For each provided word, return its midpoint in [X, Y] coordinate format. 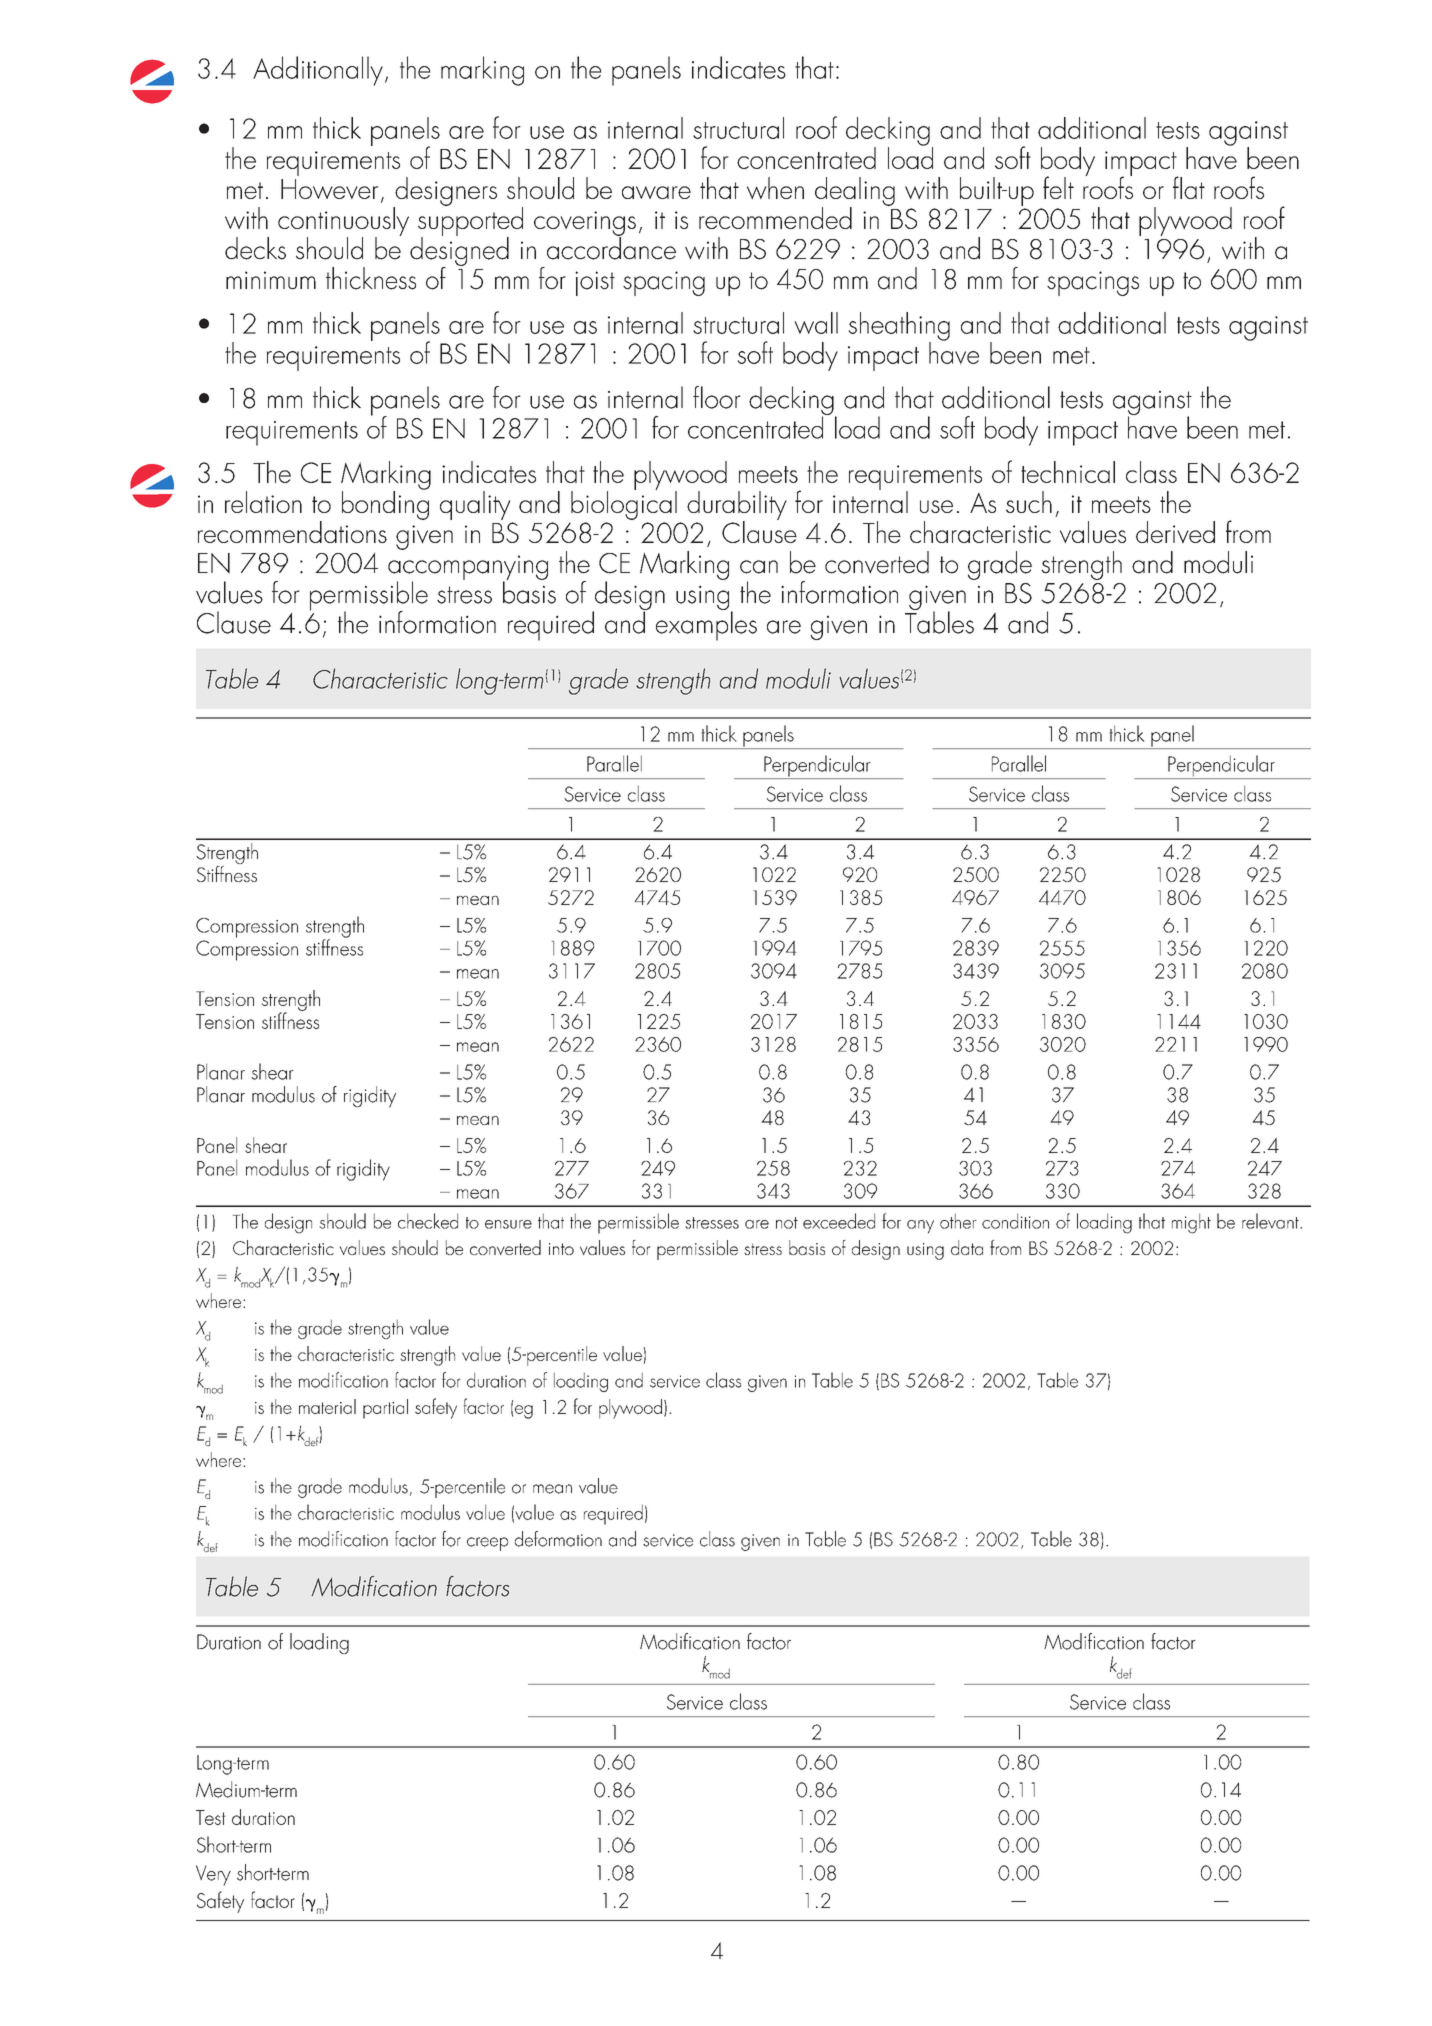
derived [1175, 532]
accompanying [468, 569]
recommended [775, 218]
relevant [1271, 1221]
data [967, 1247]
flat [1189, 187]
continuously [343, 222]
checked [428, 1221]
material [327, 1406]
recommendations [292, 532]
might [1191, 1223]
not [787, 1223]
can [759, 567]
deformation [558, 1539]
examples [706, 625]
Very [213, 1875]
